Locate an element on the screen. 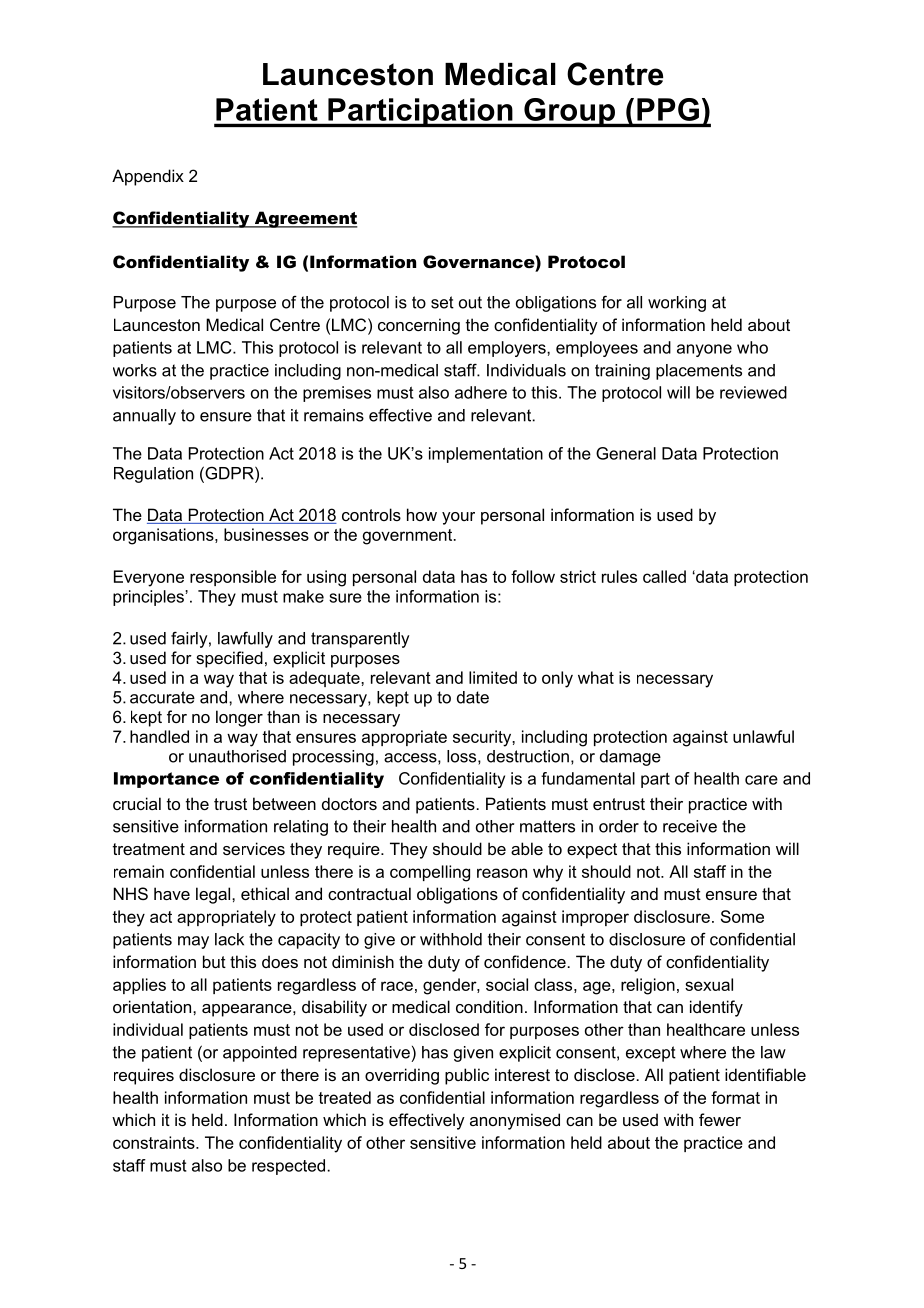 The width and height of the screenshot is (924, 1308). Group is located at coordinates (569, 112).
